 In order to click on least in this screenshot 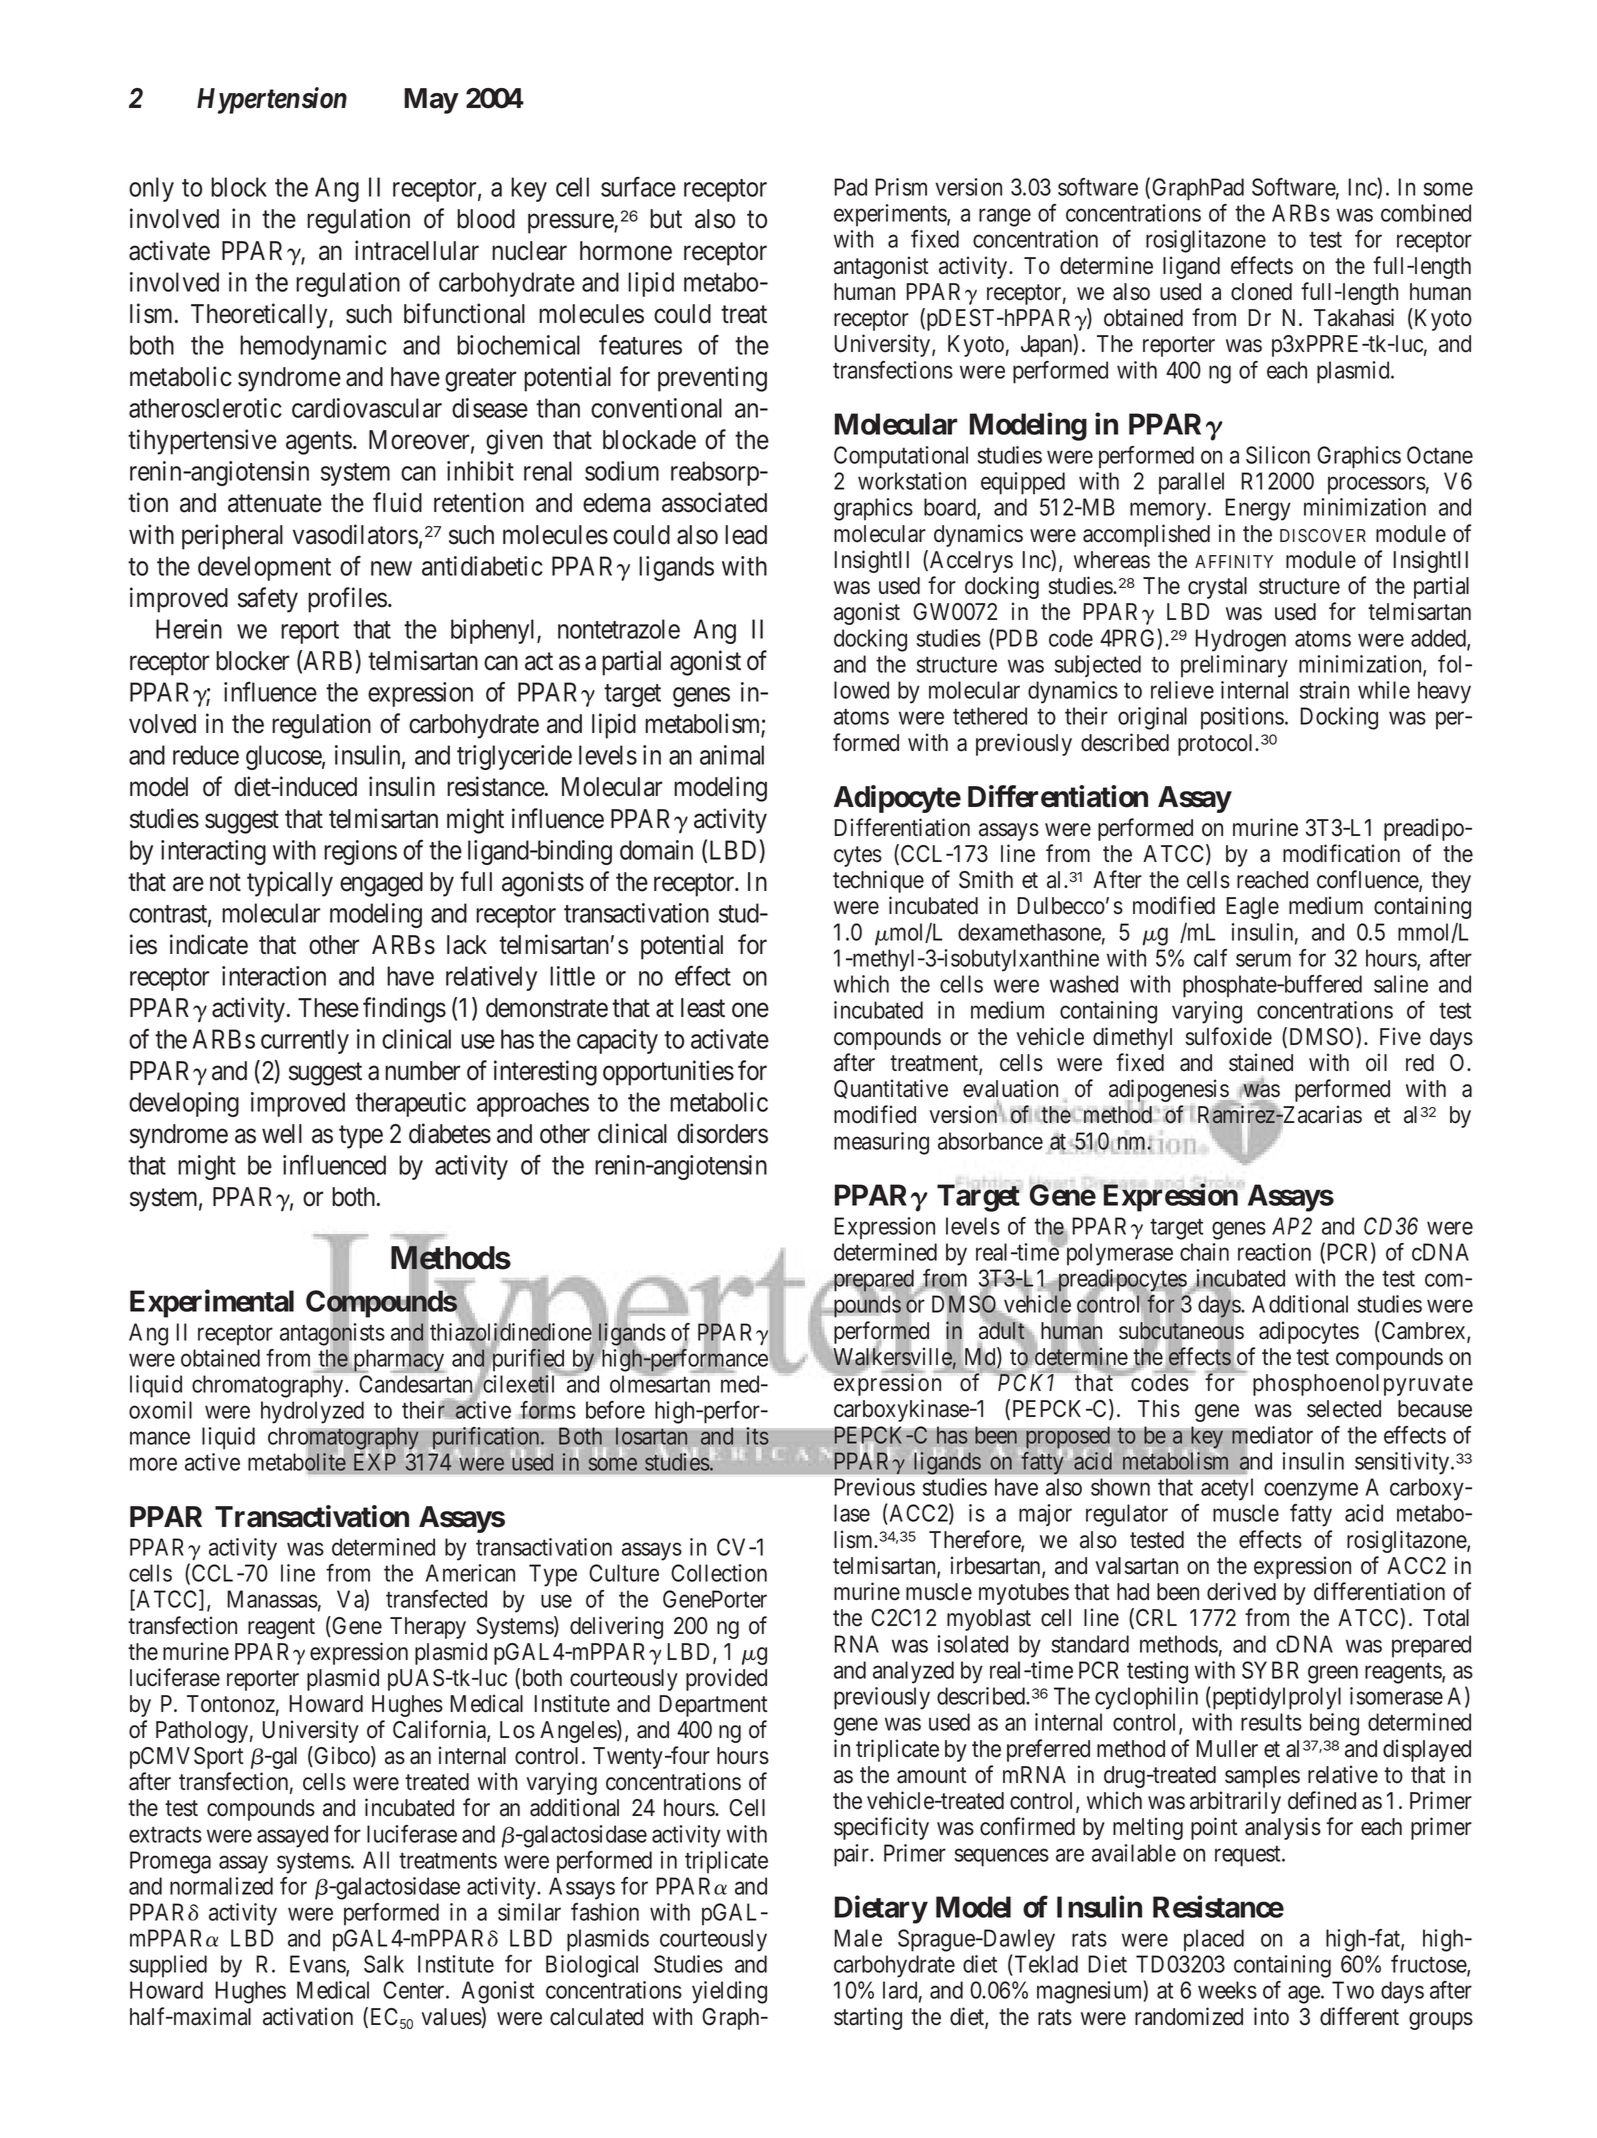, I will do `click(703, 1008)`.
